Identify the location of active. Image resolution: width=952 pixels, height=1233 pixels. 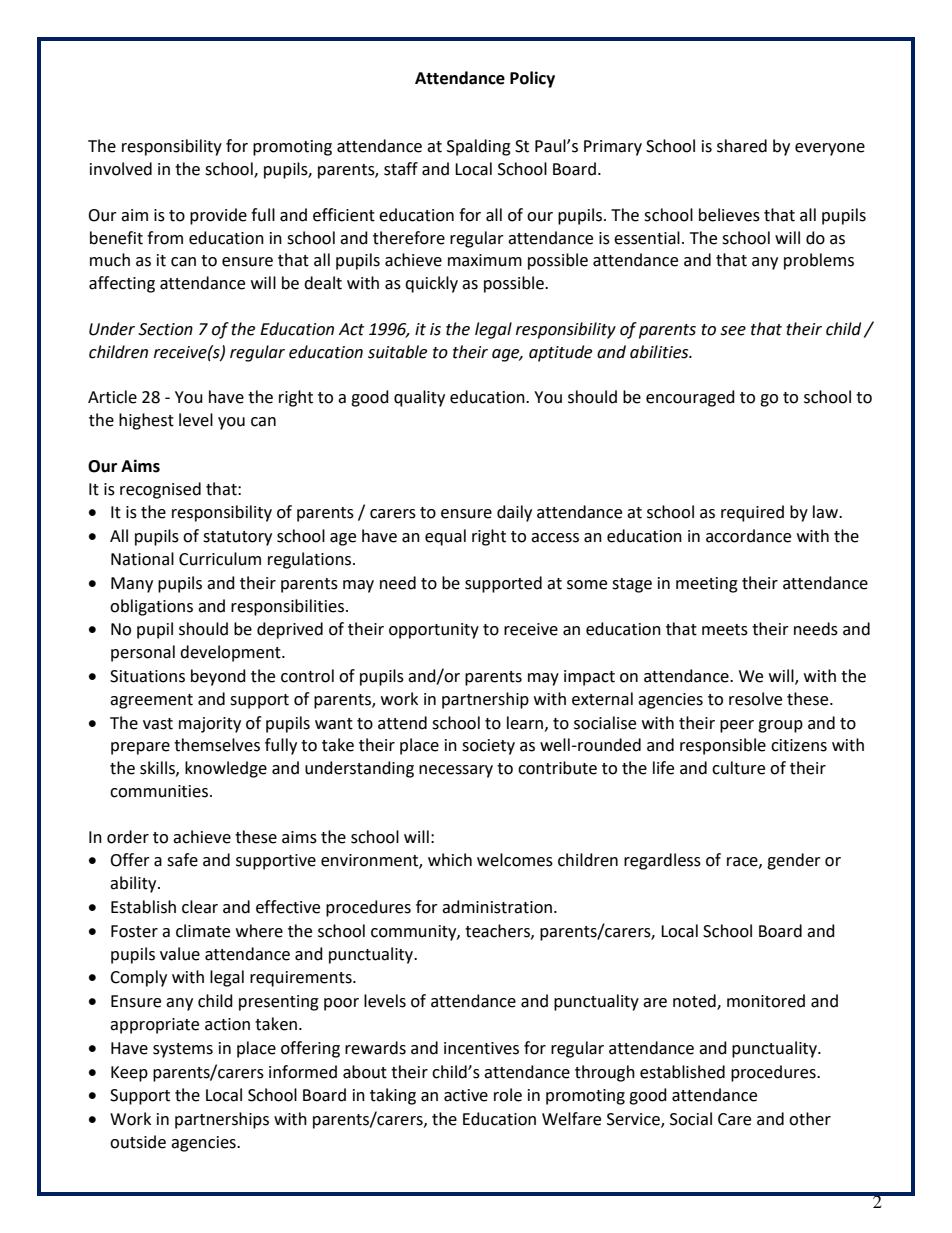
(466, 1095).
